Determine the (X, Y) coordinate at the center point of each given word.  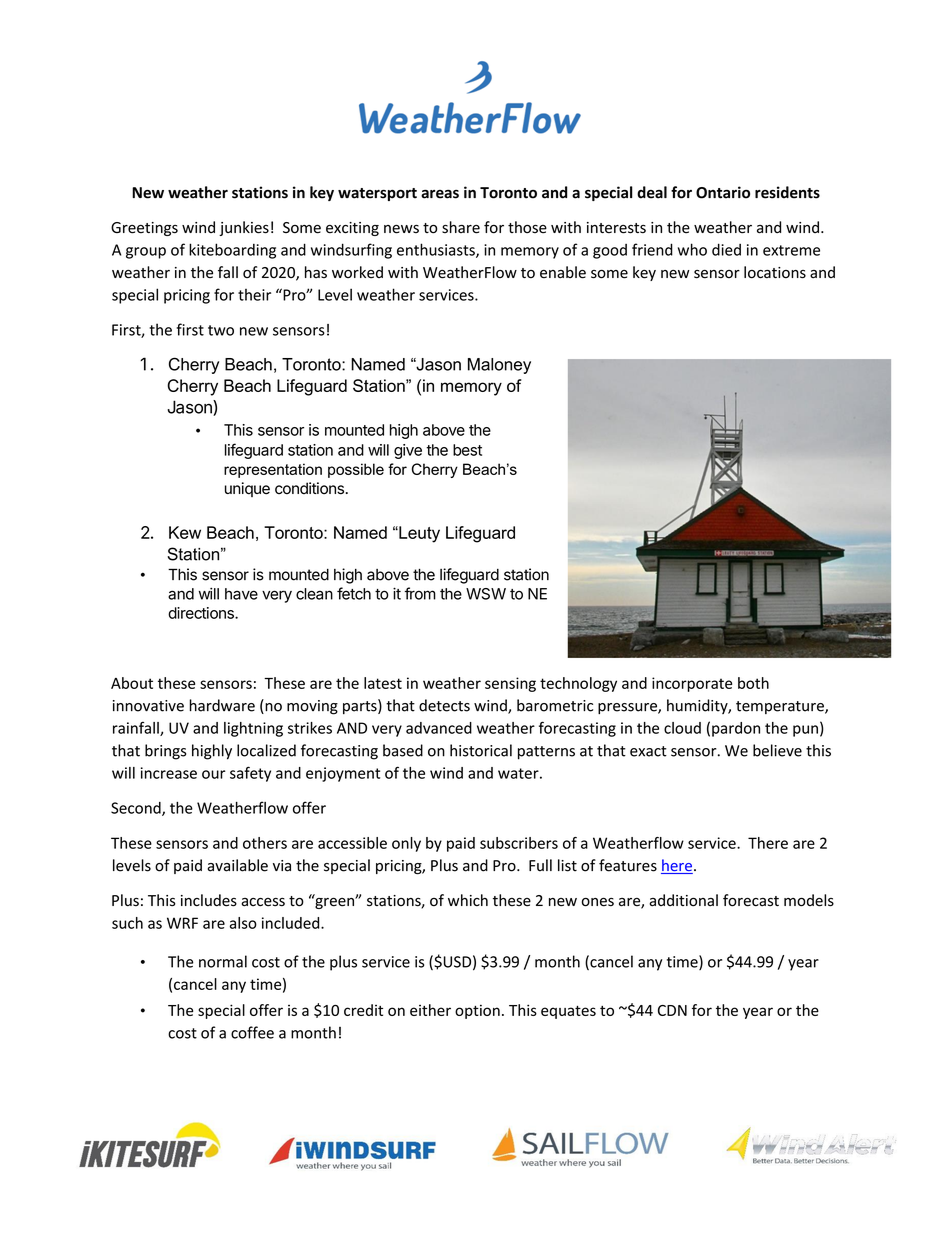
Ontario (723, 192)
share (461, 227)
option (477, 1011)
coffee (252, 1032)
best (467, 450)
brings (165, 752)
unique (247, 489)
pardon (736, 729)
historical (481, 750)
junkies (244, 228)
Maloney (499, 366)
